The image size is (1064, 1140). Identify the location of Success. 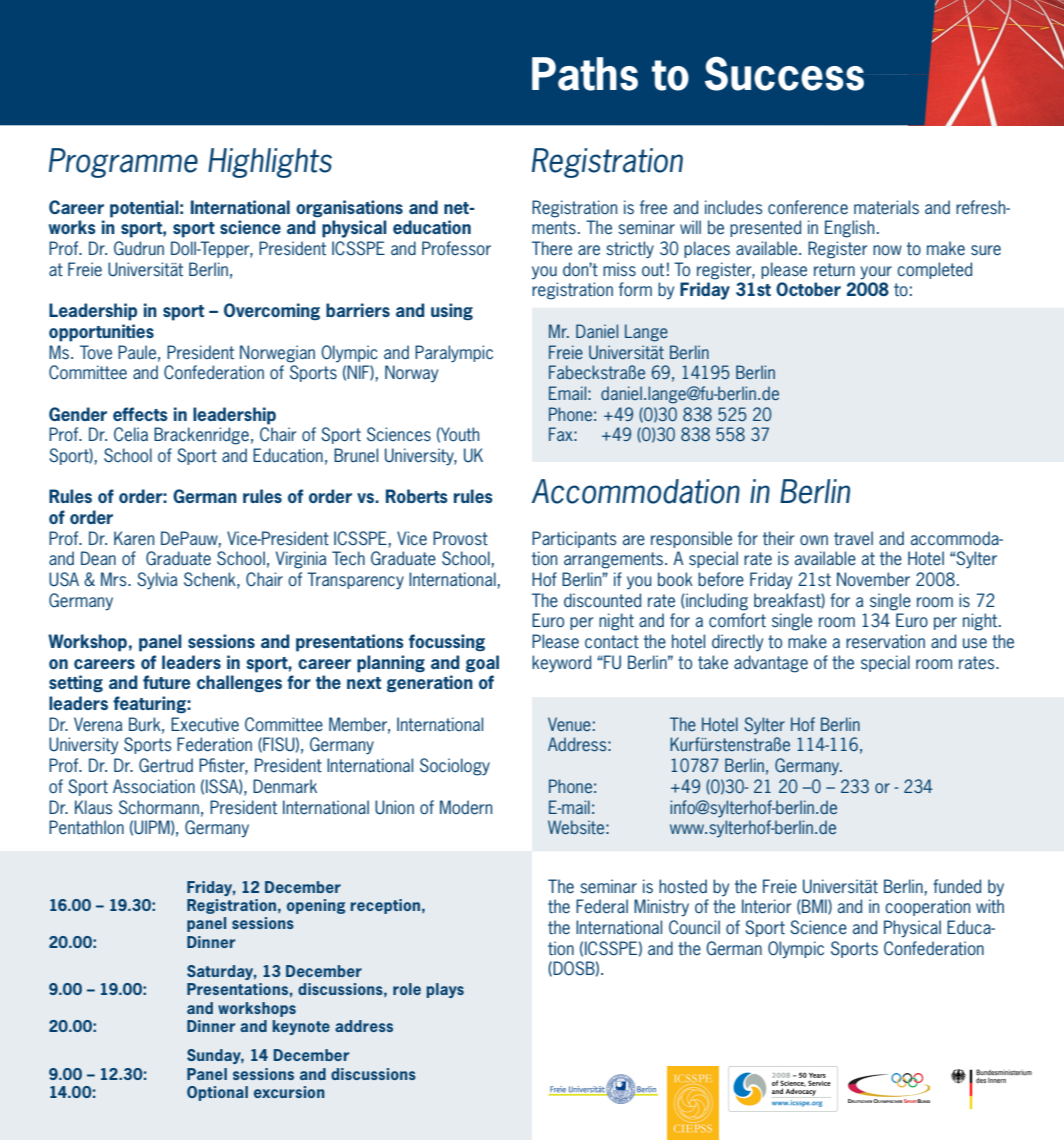
(784, 73).
